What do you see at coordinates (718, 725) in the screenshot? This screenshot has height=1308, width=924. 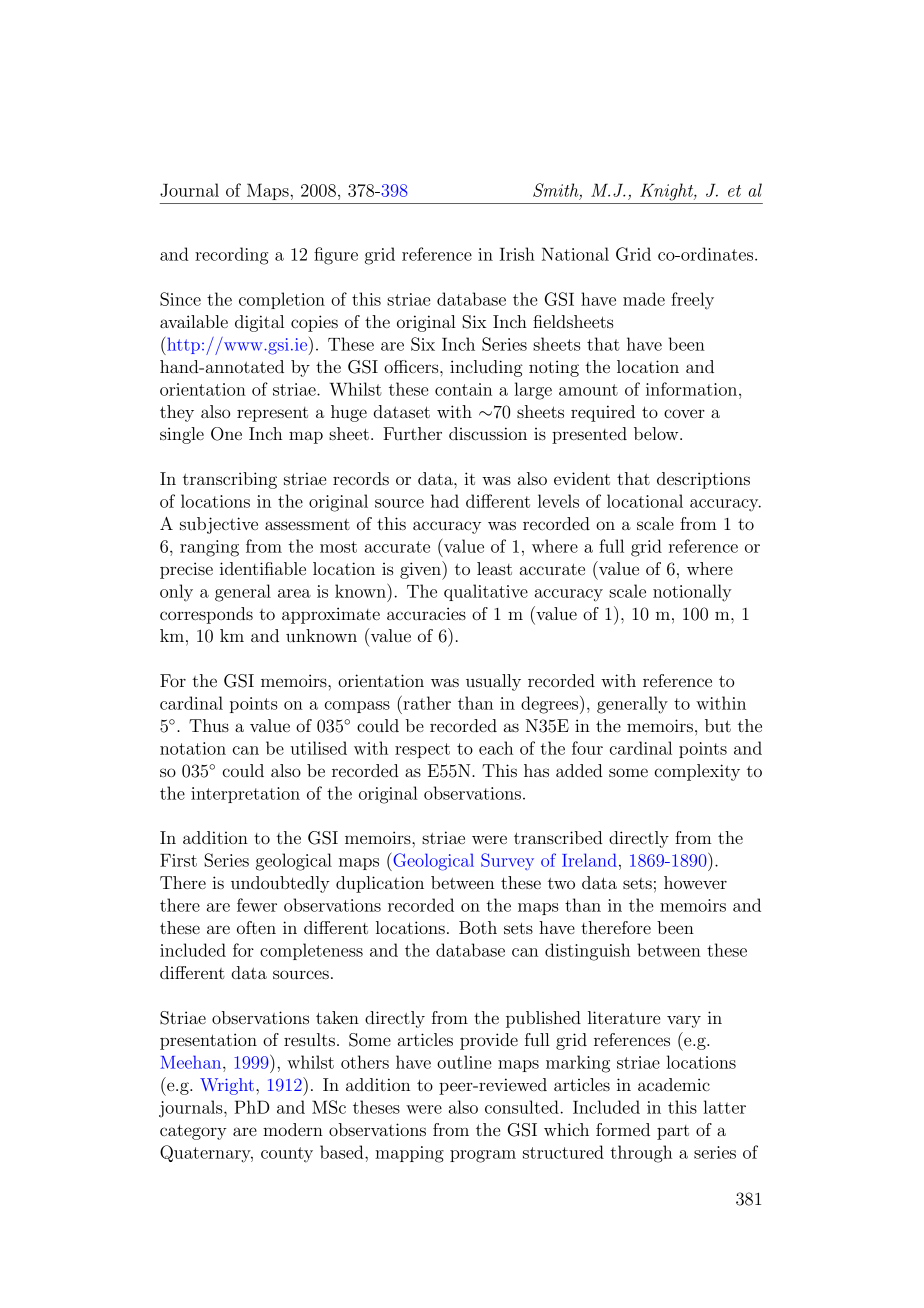 I see `but` at bounding box center [718, 725].
